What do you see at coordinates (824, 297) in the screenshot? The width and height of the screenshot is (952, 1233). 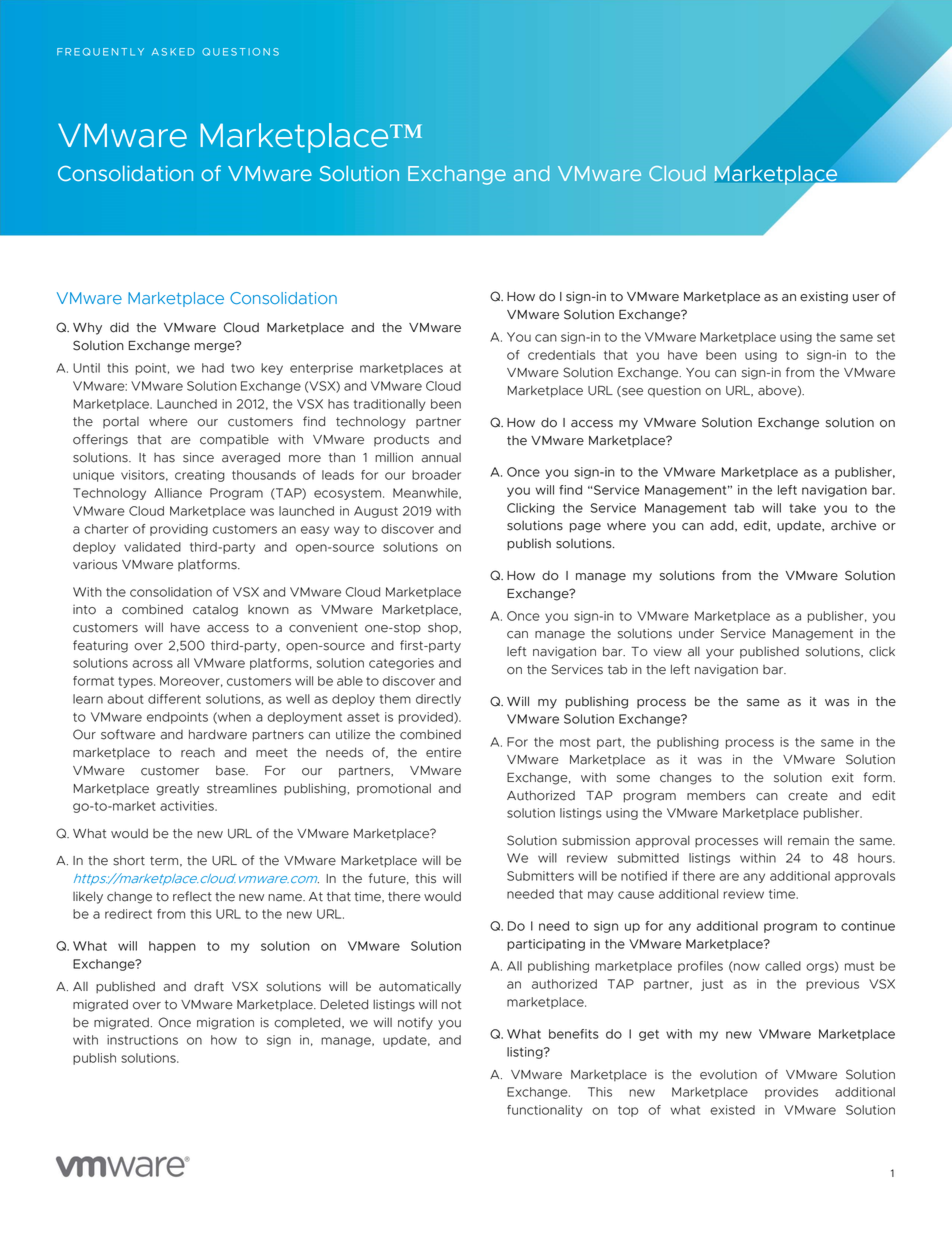 I see `existing` at bounding box center [824, 297].
